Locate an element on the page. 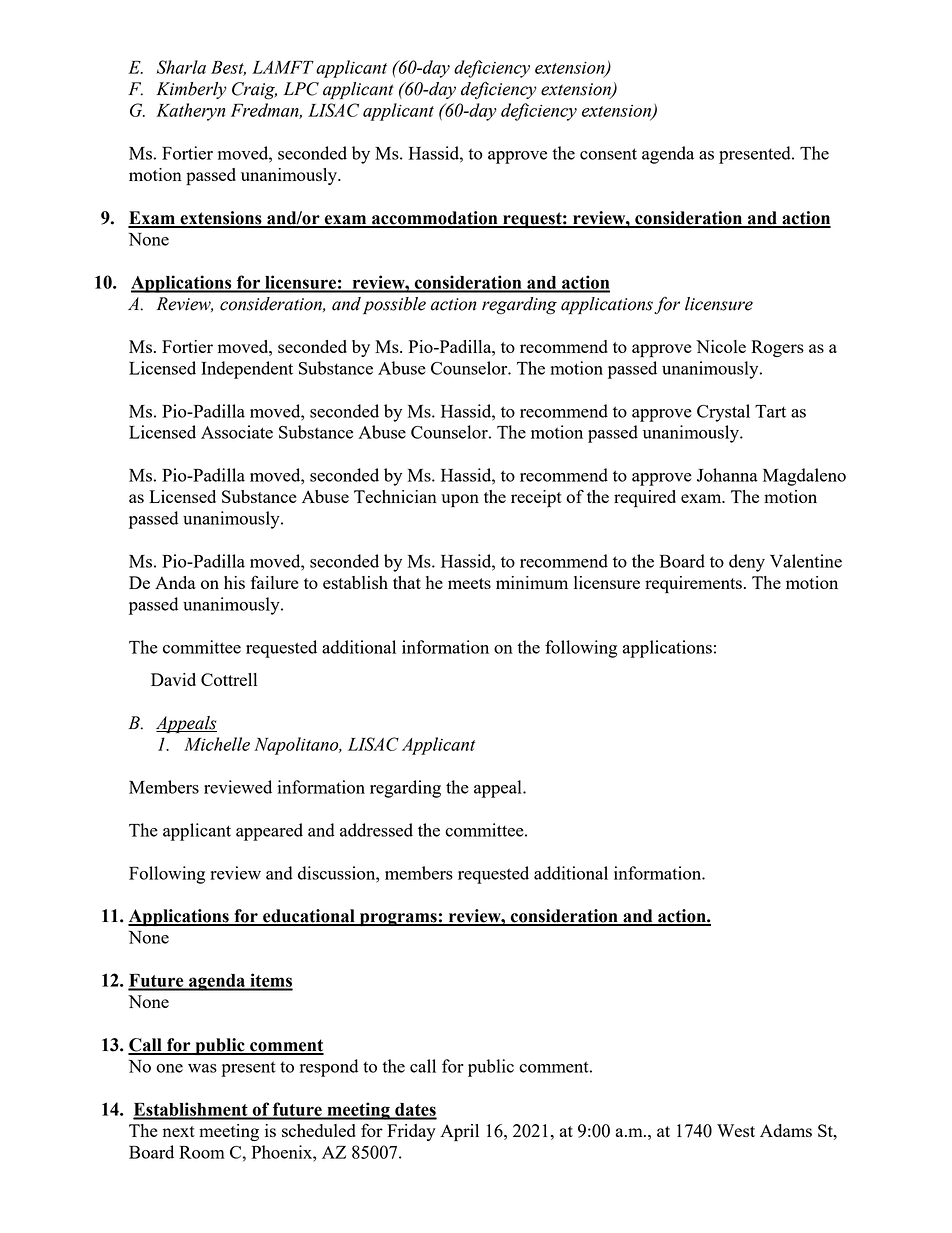 Image resolution: width=952 pixels, height=1233 pixels. educational is located at coordinates (309, 917).
